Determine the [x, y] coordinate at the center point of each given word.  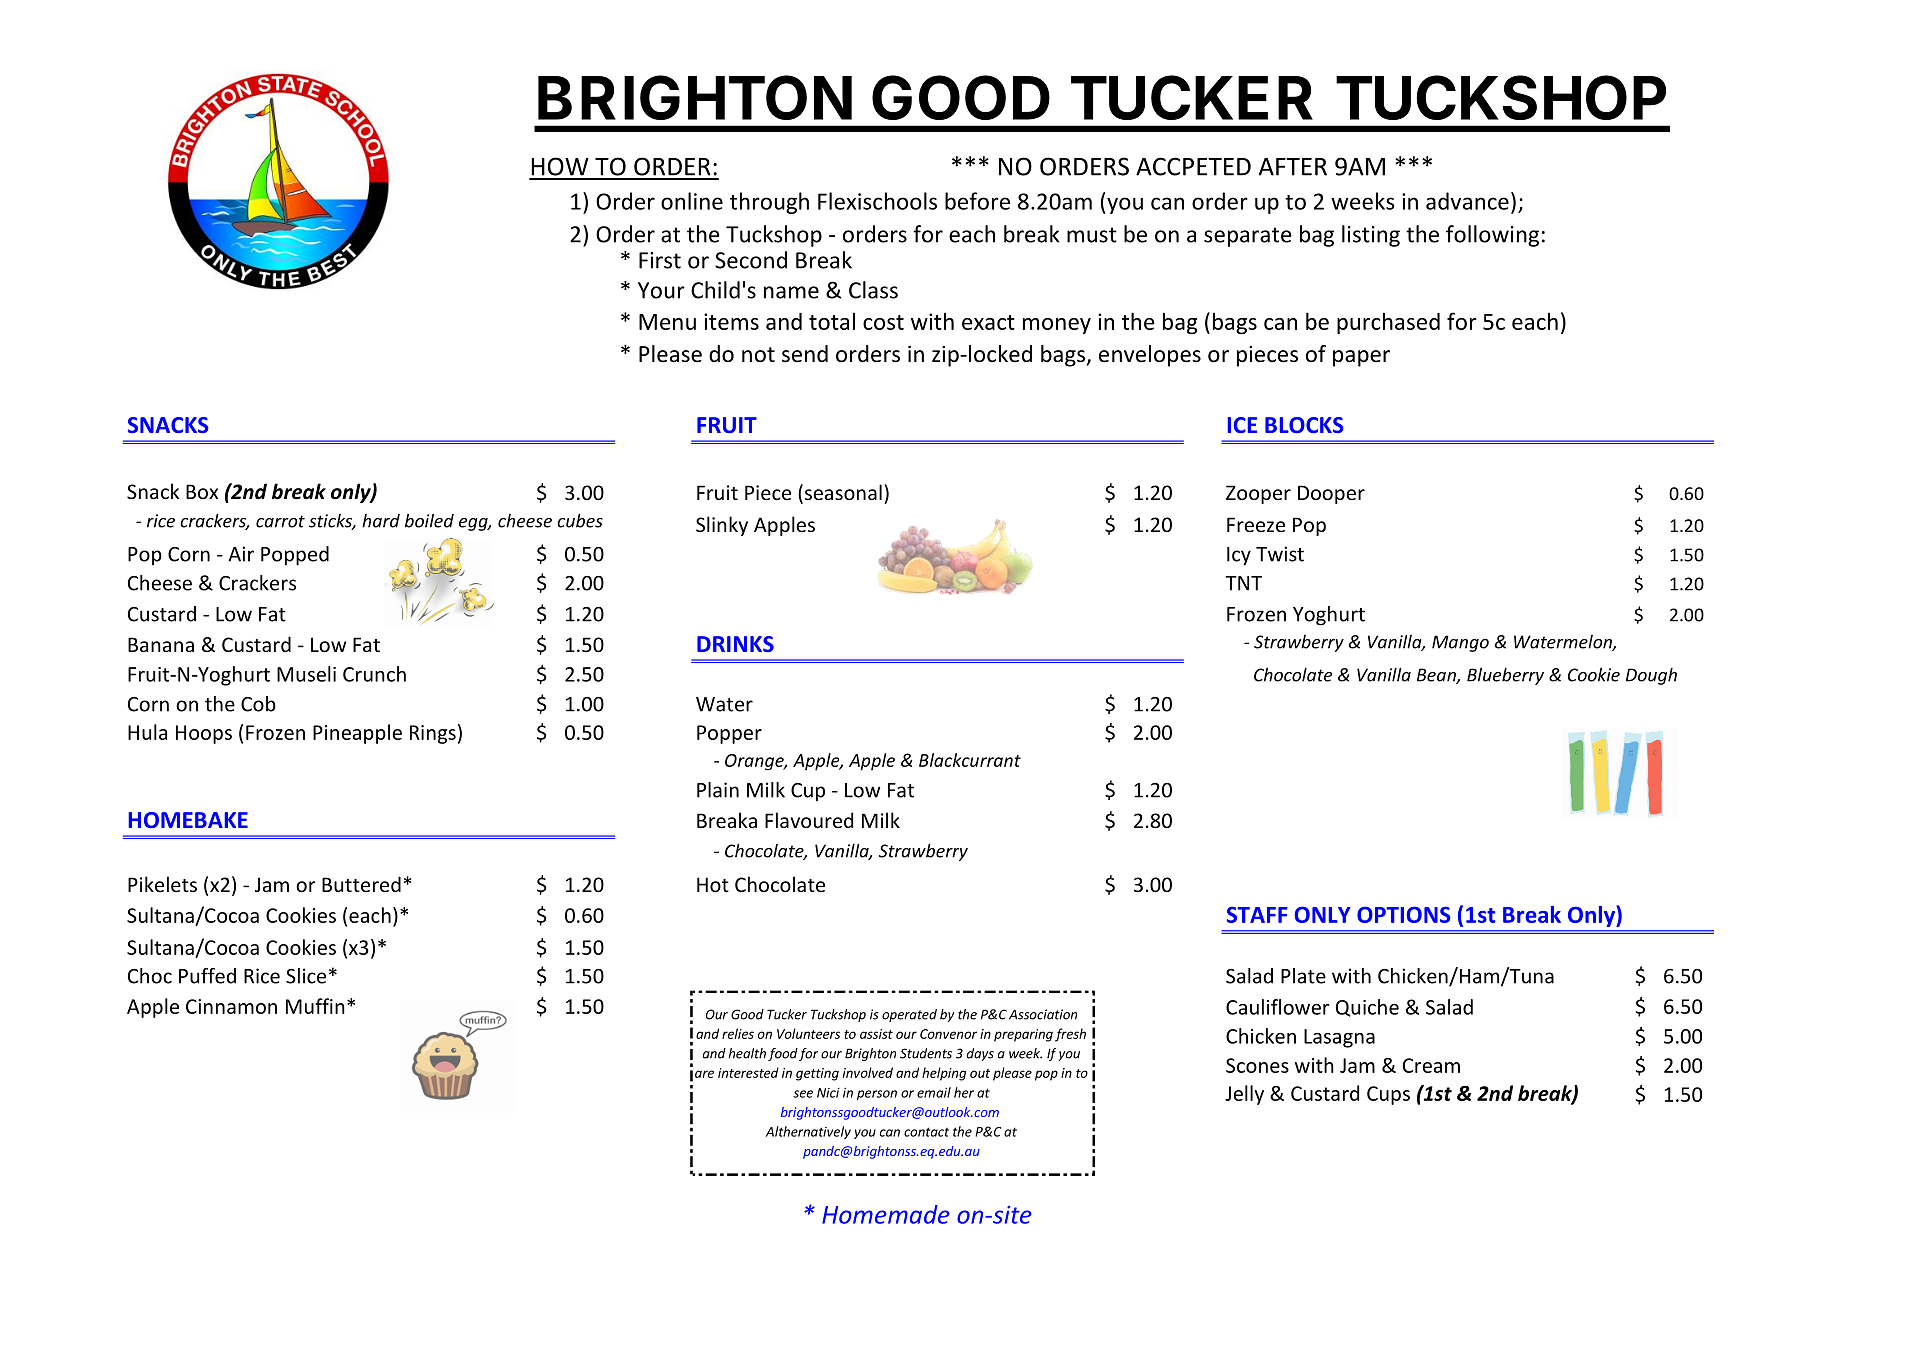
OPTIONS [1403, 914]
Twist [1280, 554]
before [977, 201]
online [692, 201]
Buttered [361, 884]
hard [381, 521]
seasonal [842, 493]
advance [1467, 201]
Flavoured [809, 820]
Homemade [886, 1214]
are [704, 1074]
